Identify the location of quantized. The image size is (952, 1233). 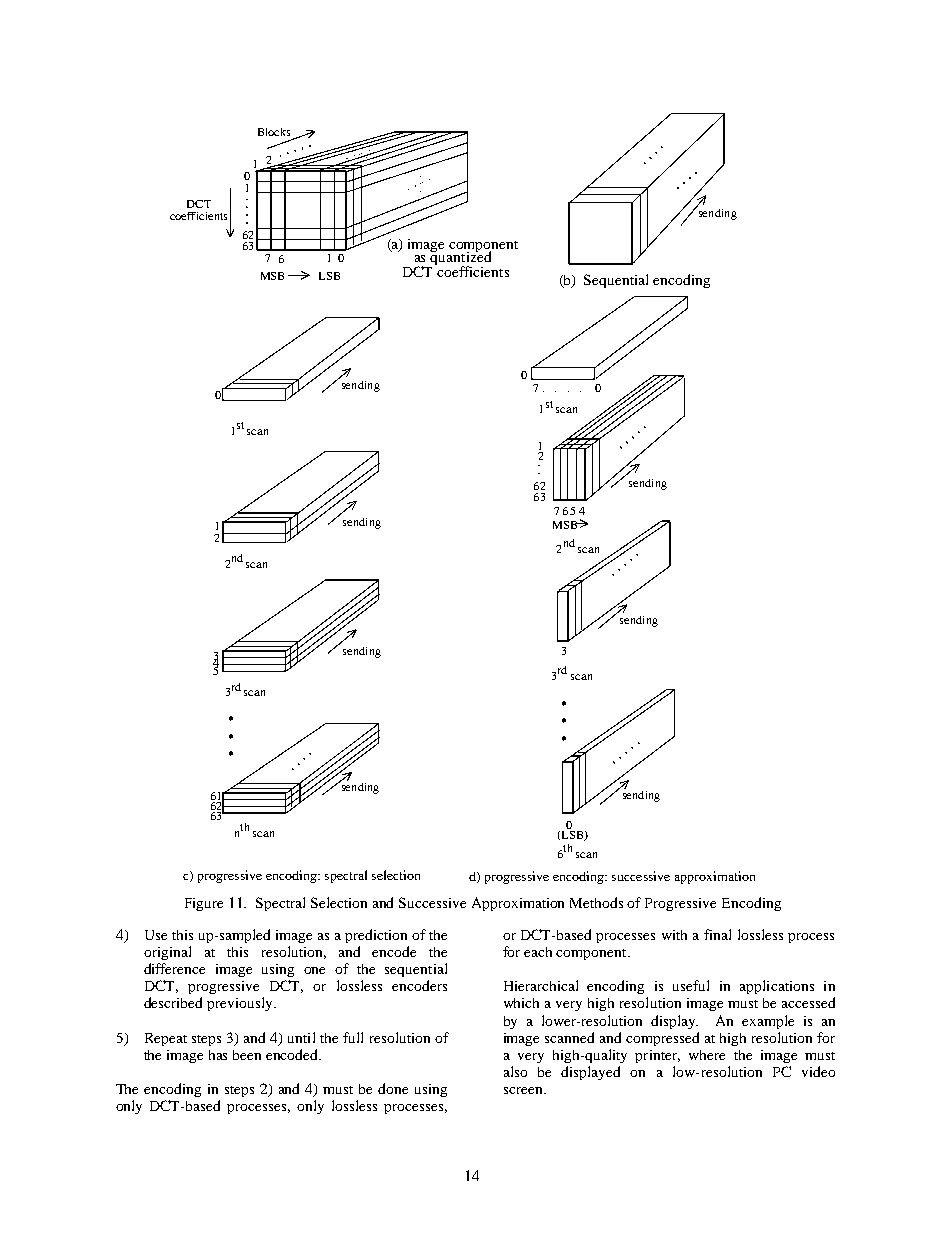
(460, 258).
